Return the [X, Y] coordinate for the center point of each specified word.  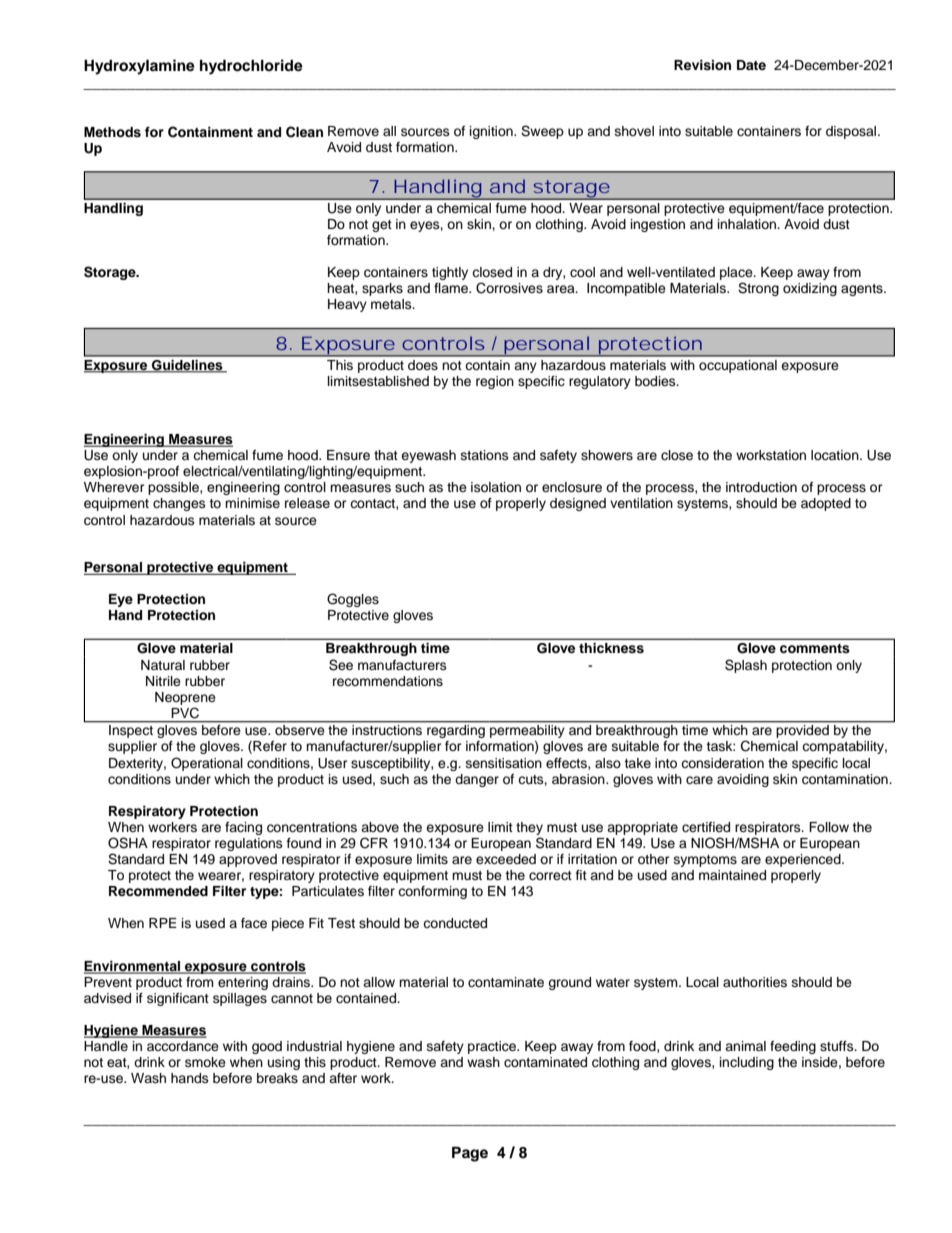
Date [751, 65]
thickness [611, 648]
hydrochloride [251, 67]
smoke [205, 1062]
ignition [492, 132]
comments [815, 648]
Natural [163, 665]
